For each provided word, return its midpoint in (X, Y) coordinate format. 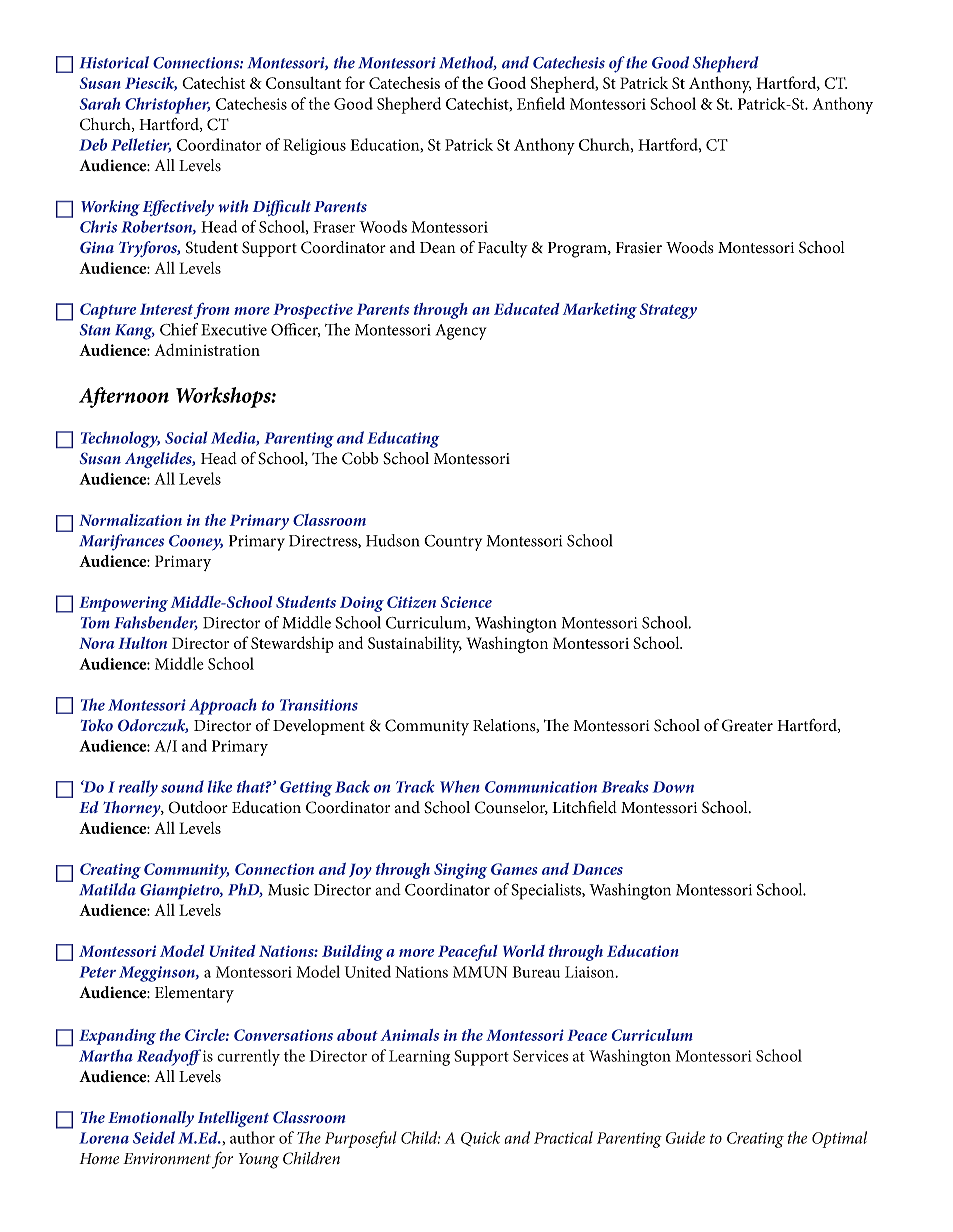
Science (466, 602)
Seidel (154, 1137)
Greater (747, 725)
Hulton (142, 643)
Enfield (541, 103)
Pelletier (141, 145)
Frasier (639, 248)
